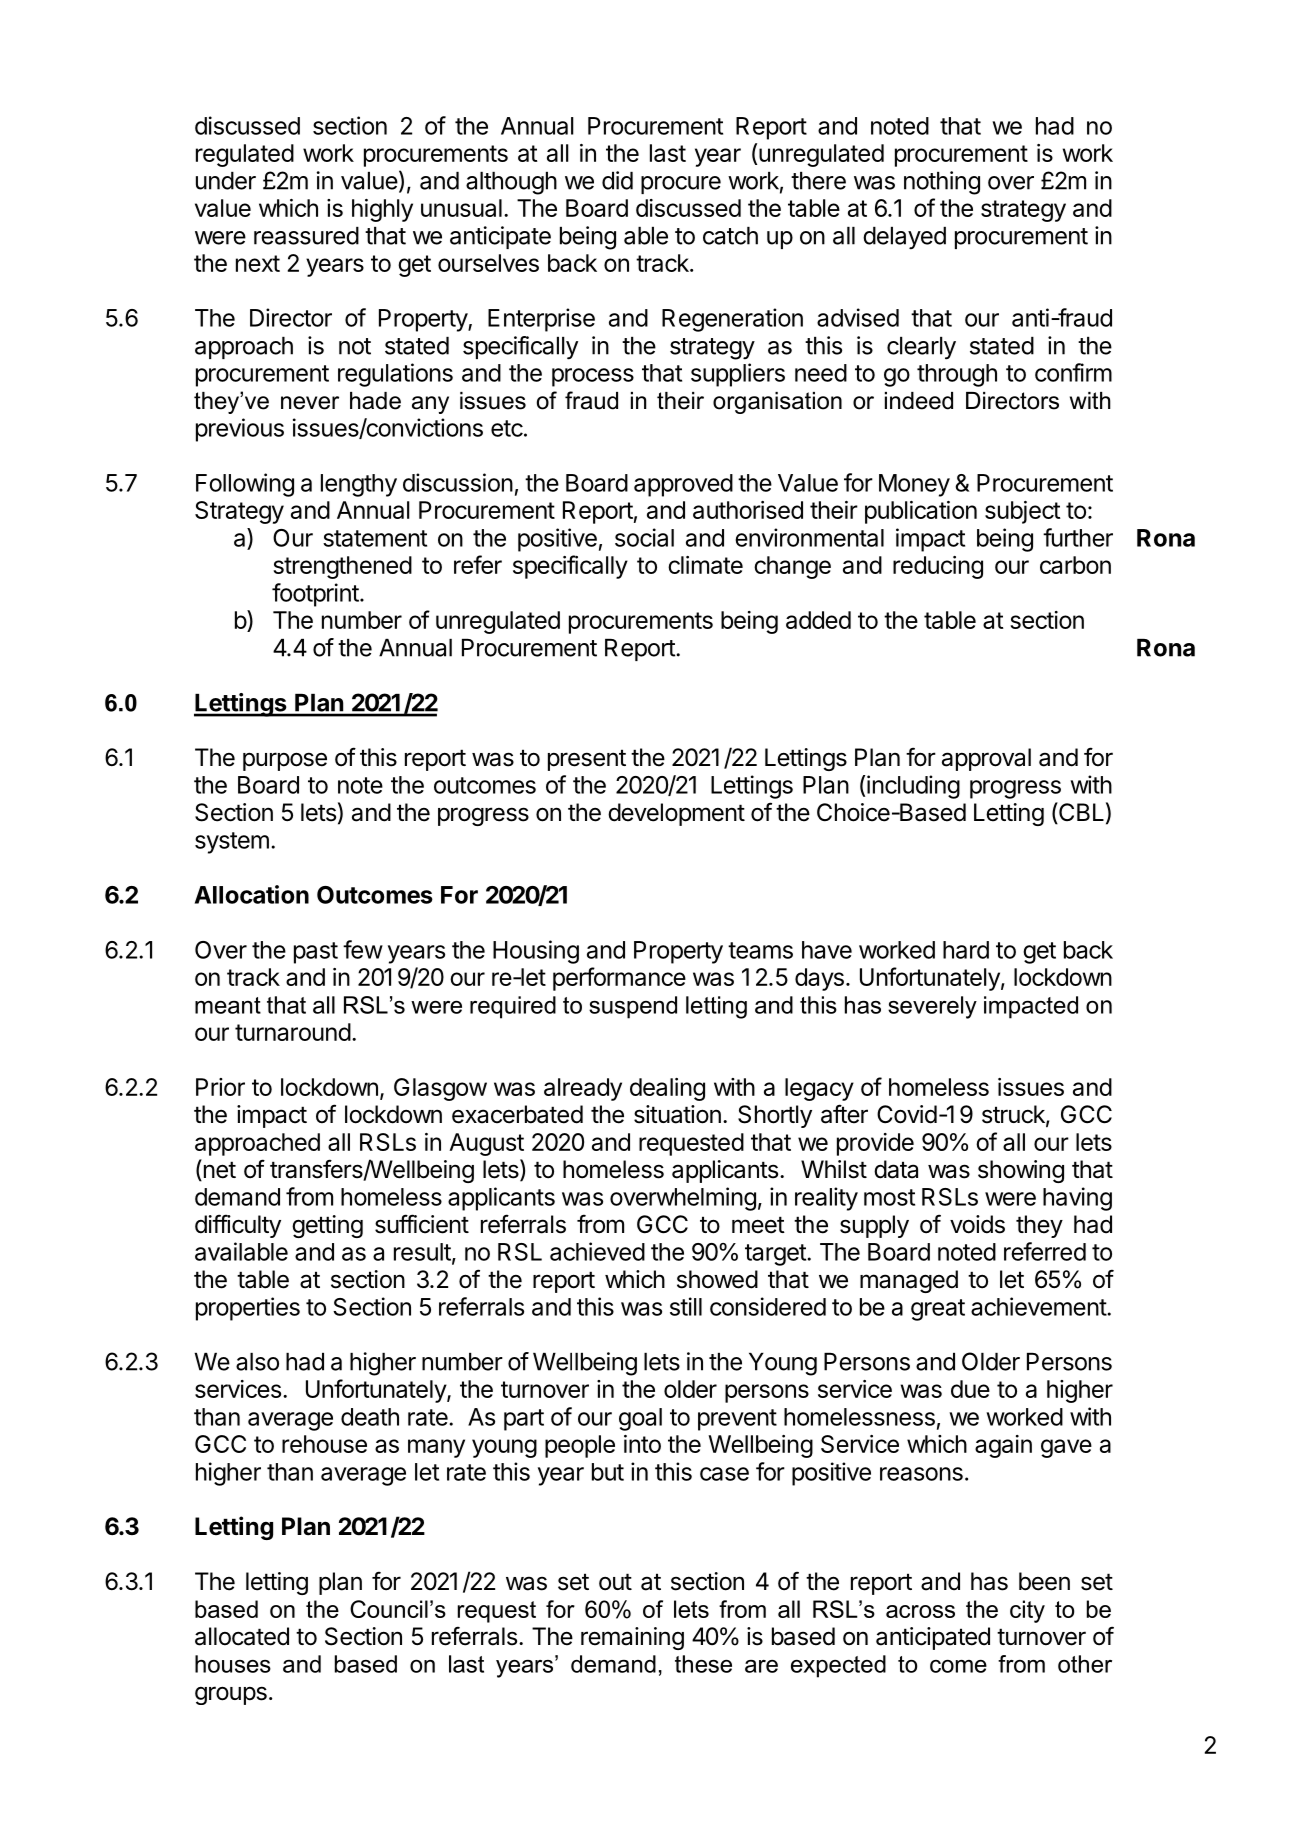 Image resolution: width=1293 pixels, height=1828 pixels. What do you see at coordinates (306, 236) in the screenshot?
I see `reassured` at bounding box center [306, 236].
